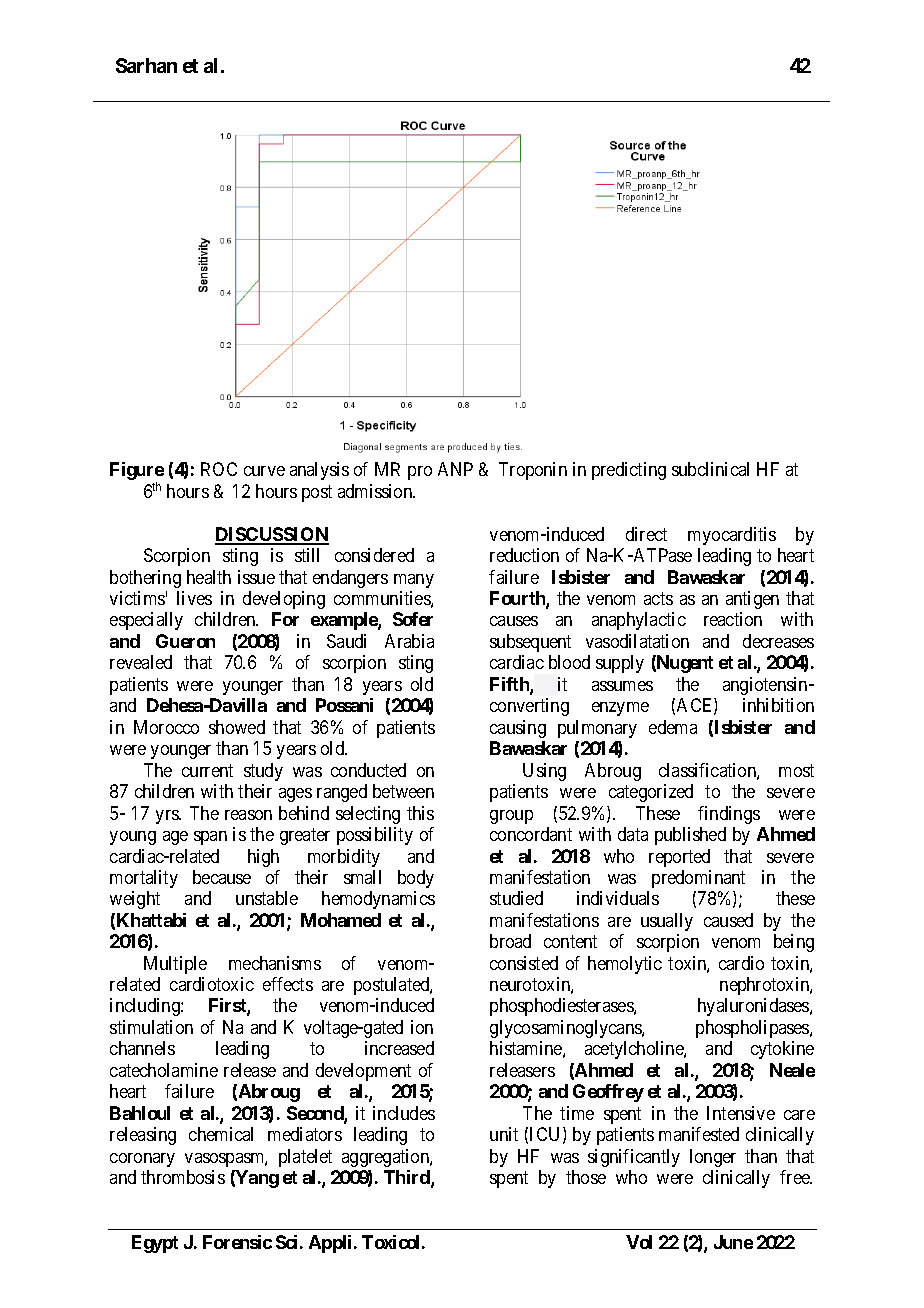 This screenshot has height=1308, width=924. What do you see at coordinates (409, 641) in the screenshot?
I see `Arabia` at bounding box center [409, 641].
